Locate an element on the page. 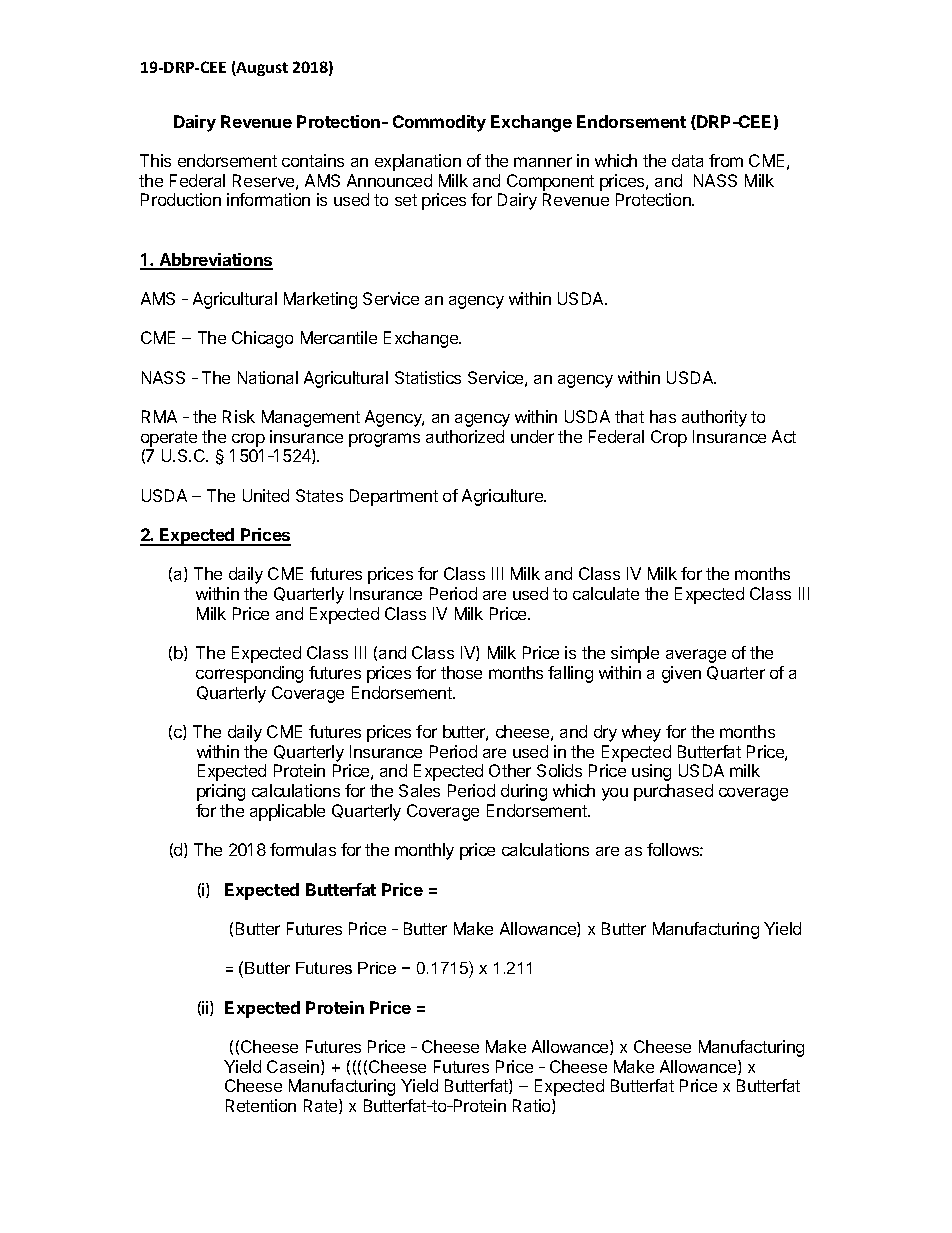  Retention is located at coordinates (261, 1105).
